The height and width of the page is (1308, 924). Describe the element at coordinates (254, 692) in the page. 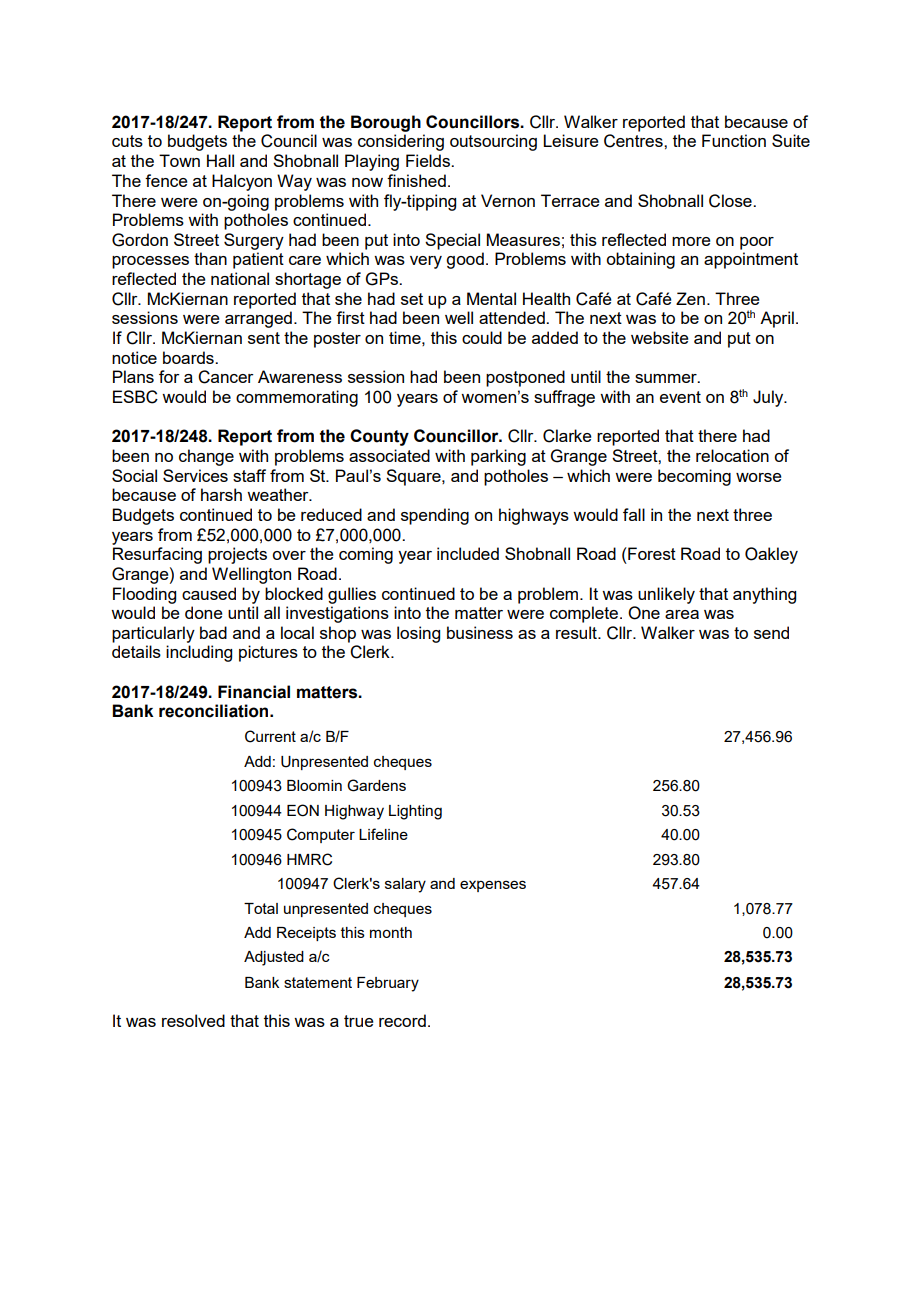

I see `Financial` at that location.
